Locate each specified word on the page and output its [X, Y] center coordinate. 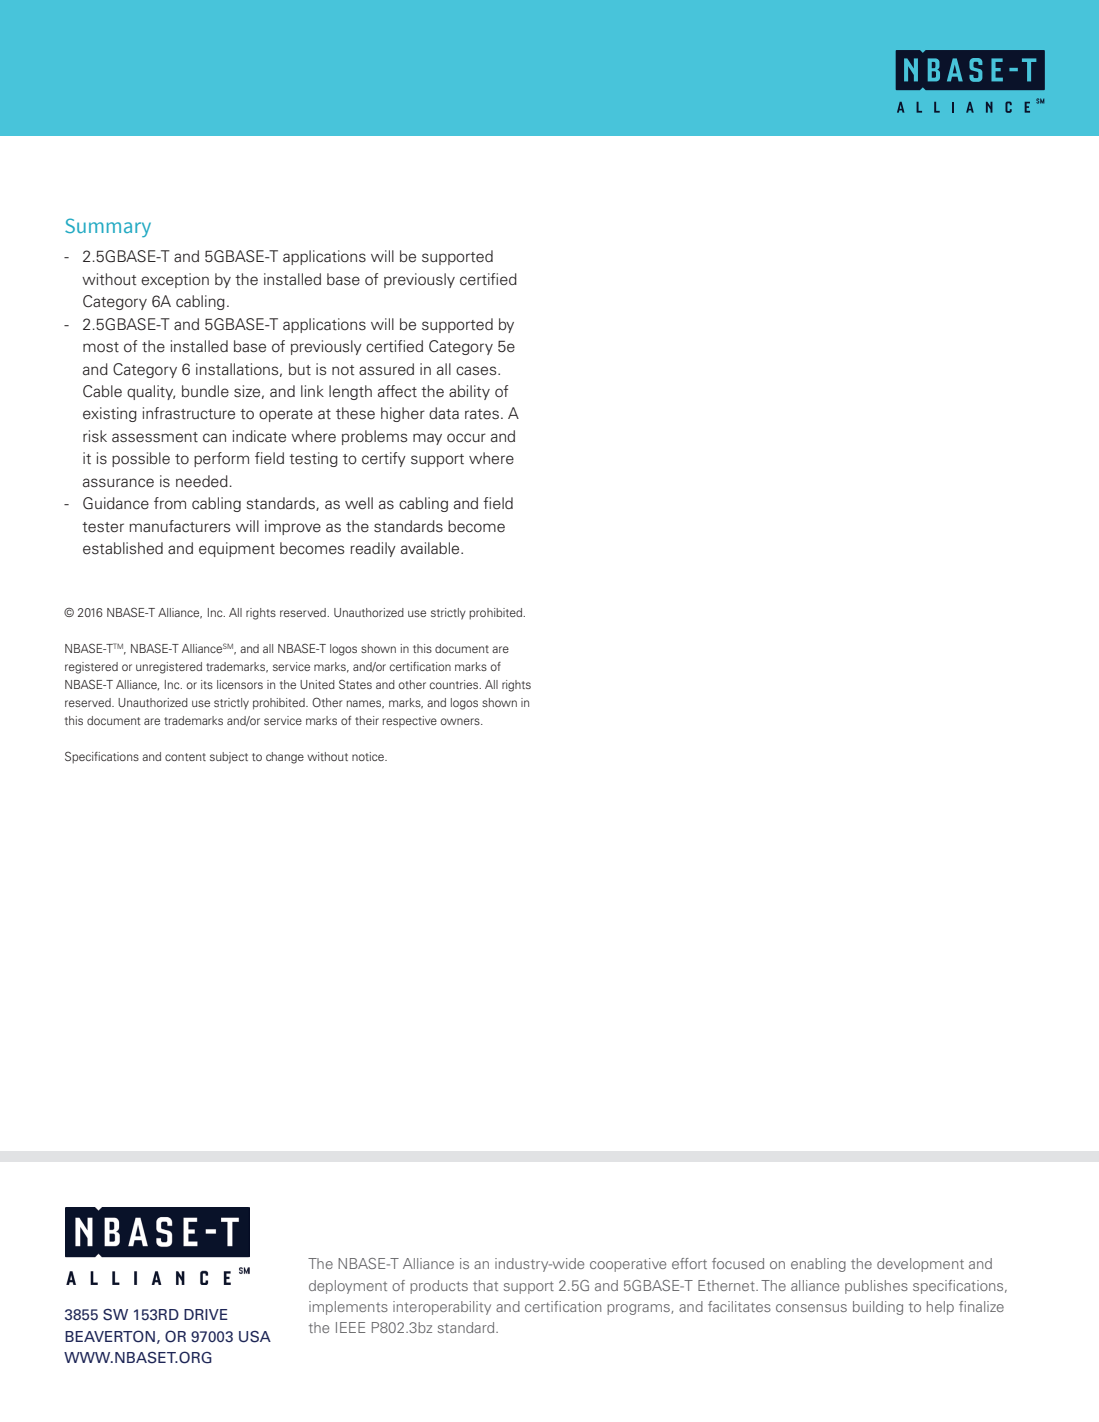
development [920, 1265]
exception [175, 280]
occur [466, 437]
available [431, 548]
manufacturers [180, 526]
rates [482, 414]
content [185, 757]
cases [477, 371]
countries [455, 684]
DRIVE [206, 1314]
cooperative [628, 1265]
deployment [348, 1287]
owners [461, 721]
